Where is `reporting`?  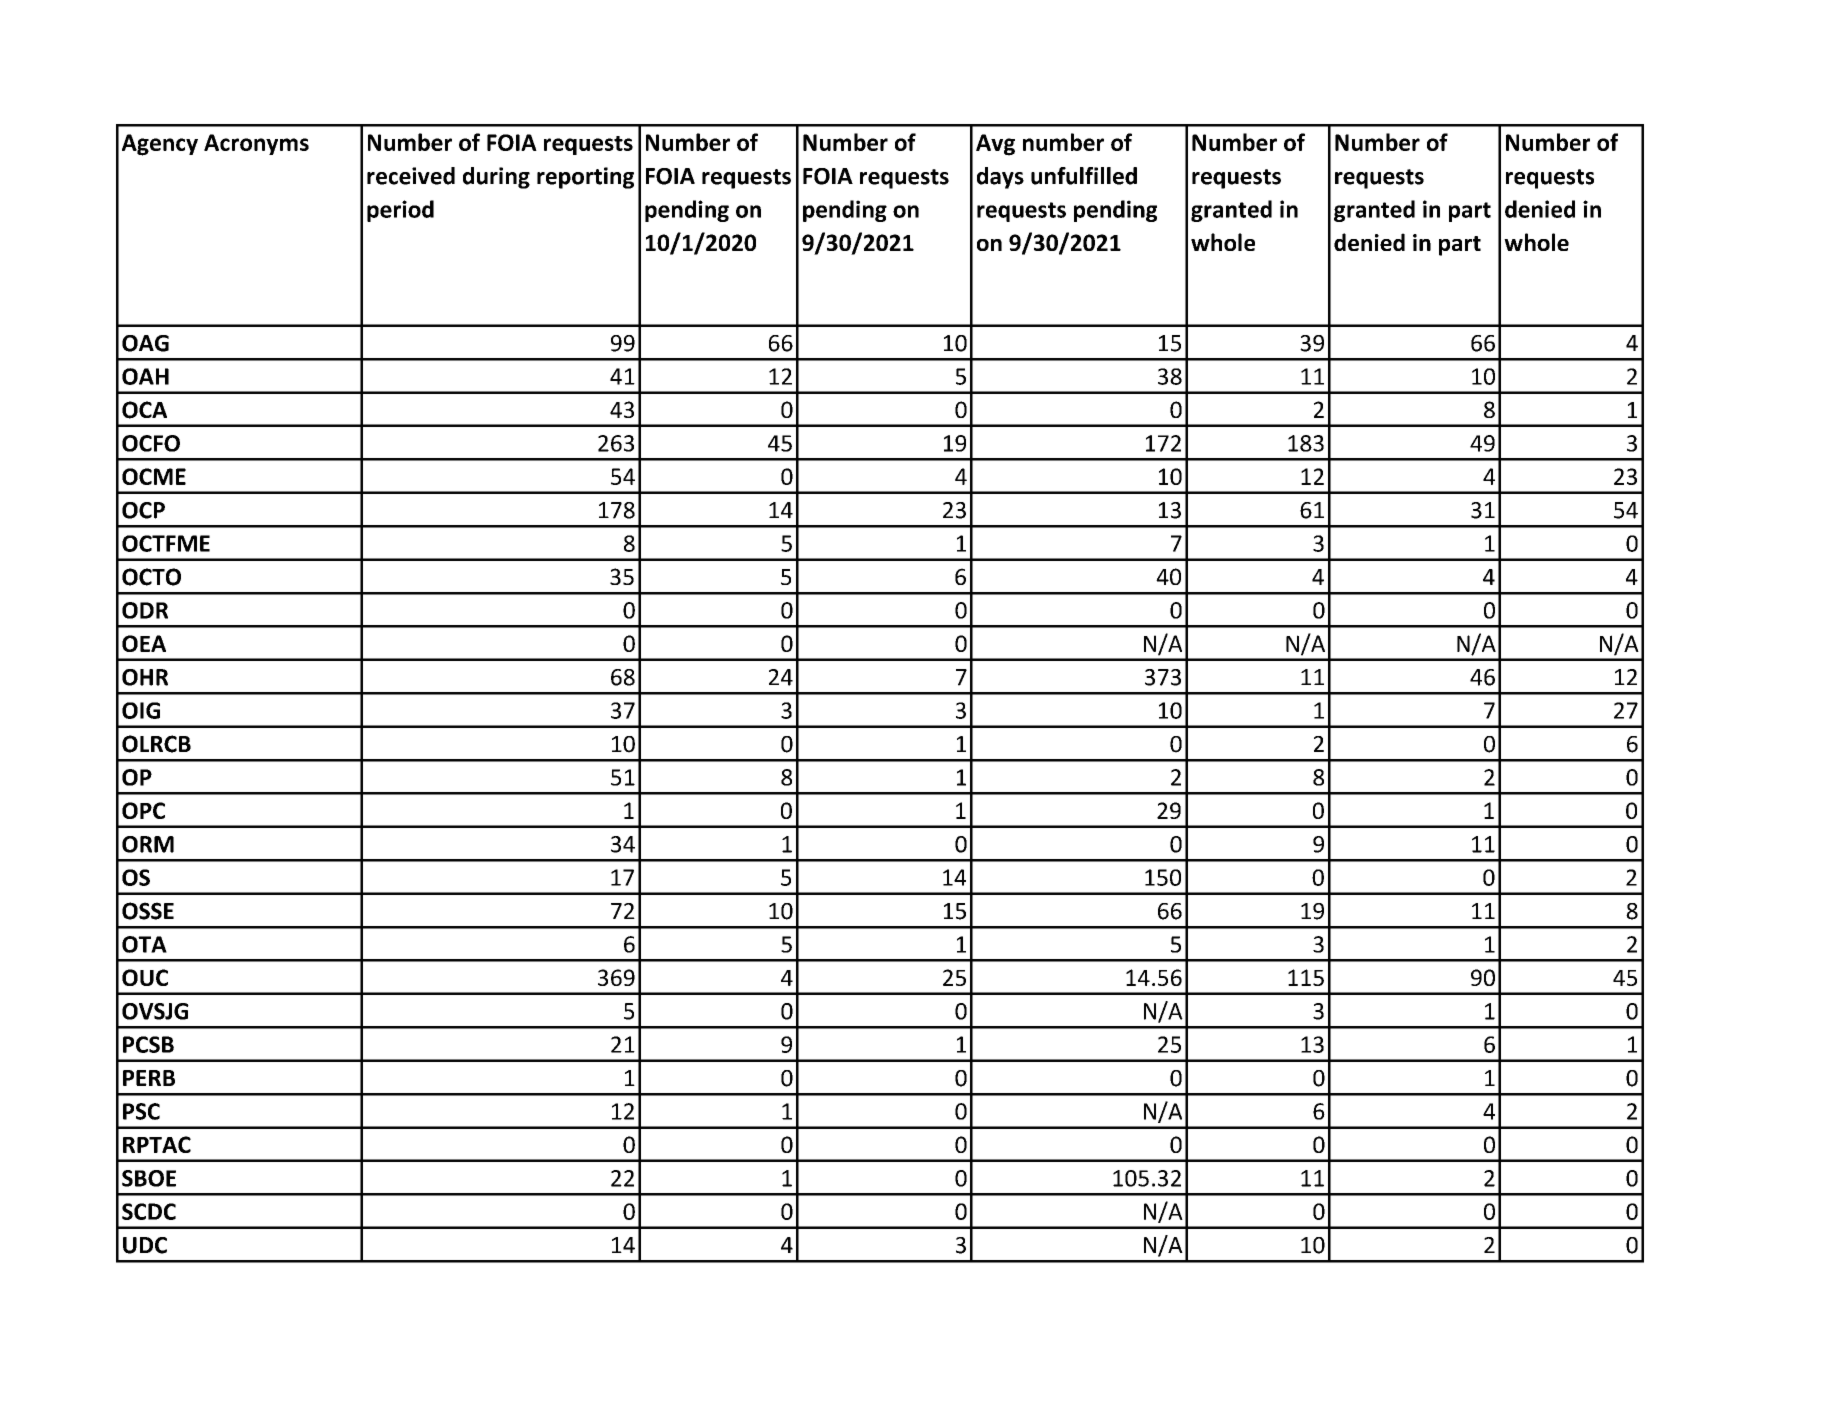 reporting is located at coordinates (585, 178).
